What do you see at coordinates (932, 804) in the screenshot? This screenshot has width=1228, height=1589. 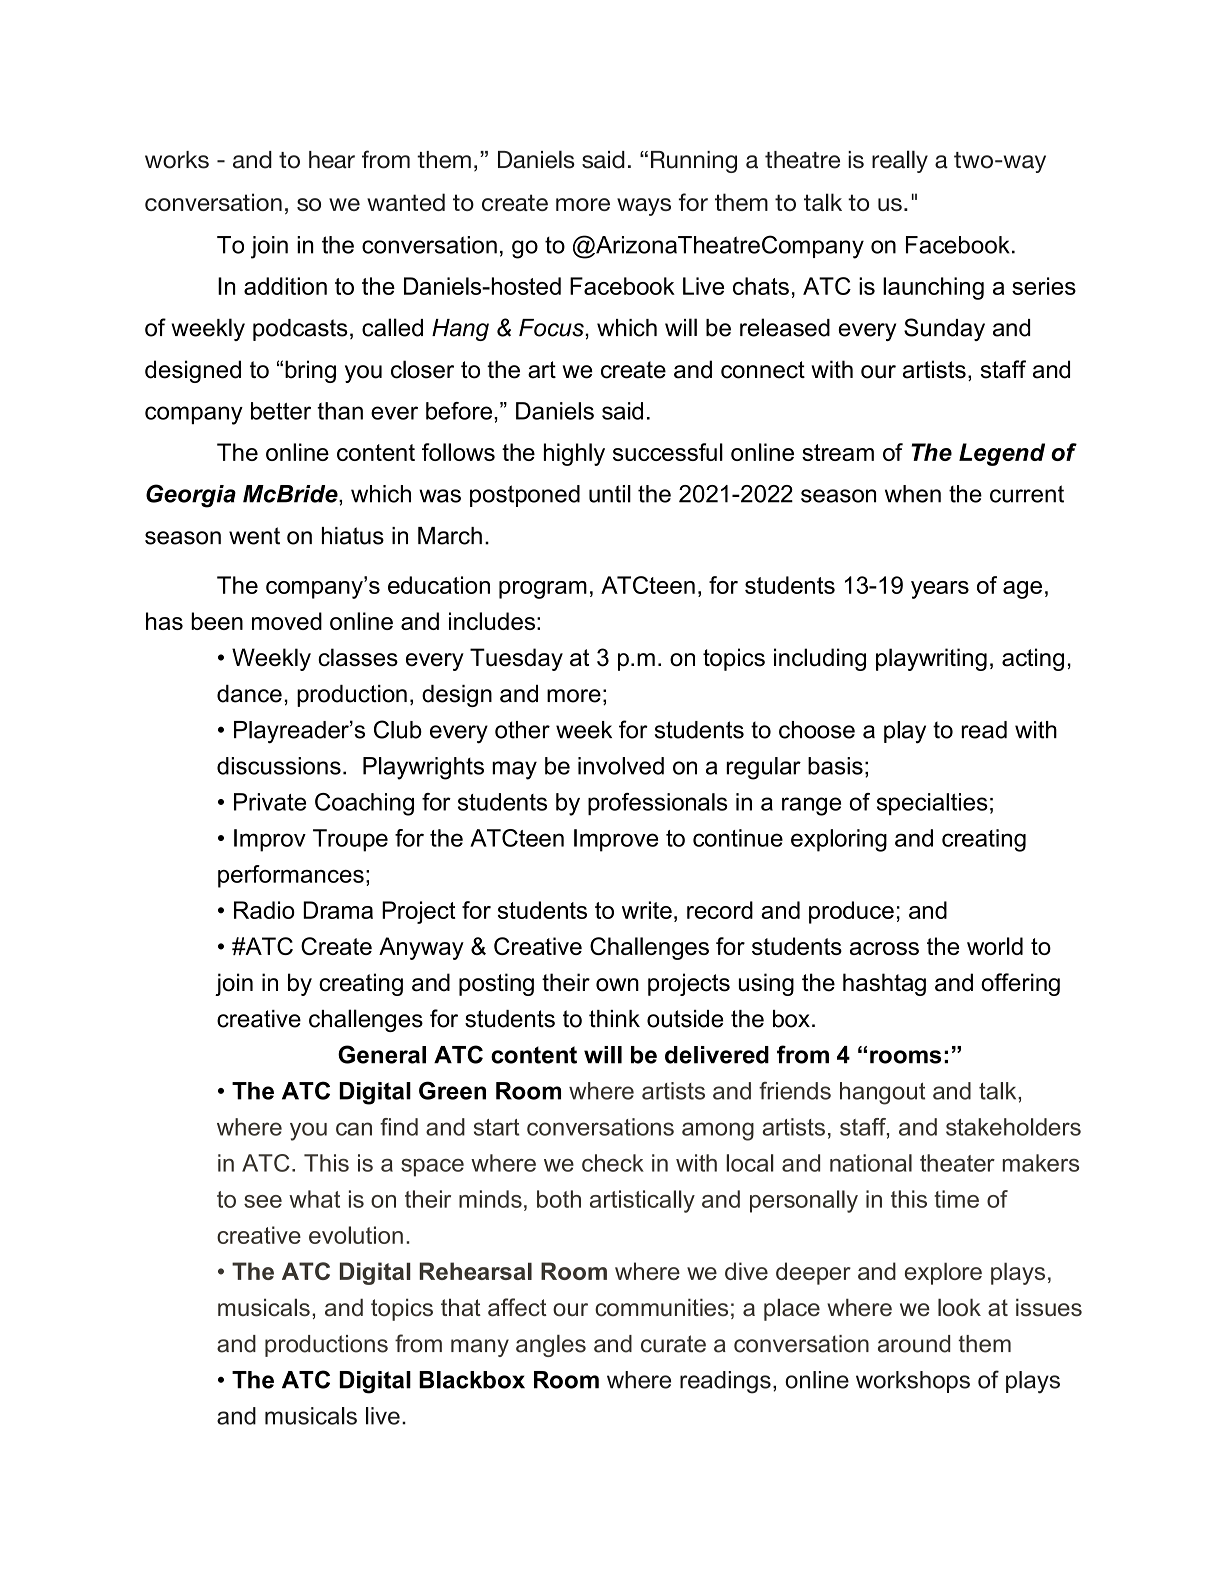 I see `specialties` at bounding box center [932, 804].
